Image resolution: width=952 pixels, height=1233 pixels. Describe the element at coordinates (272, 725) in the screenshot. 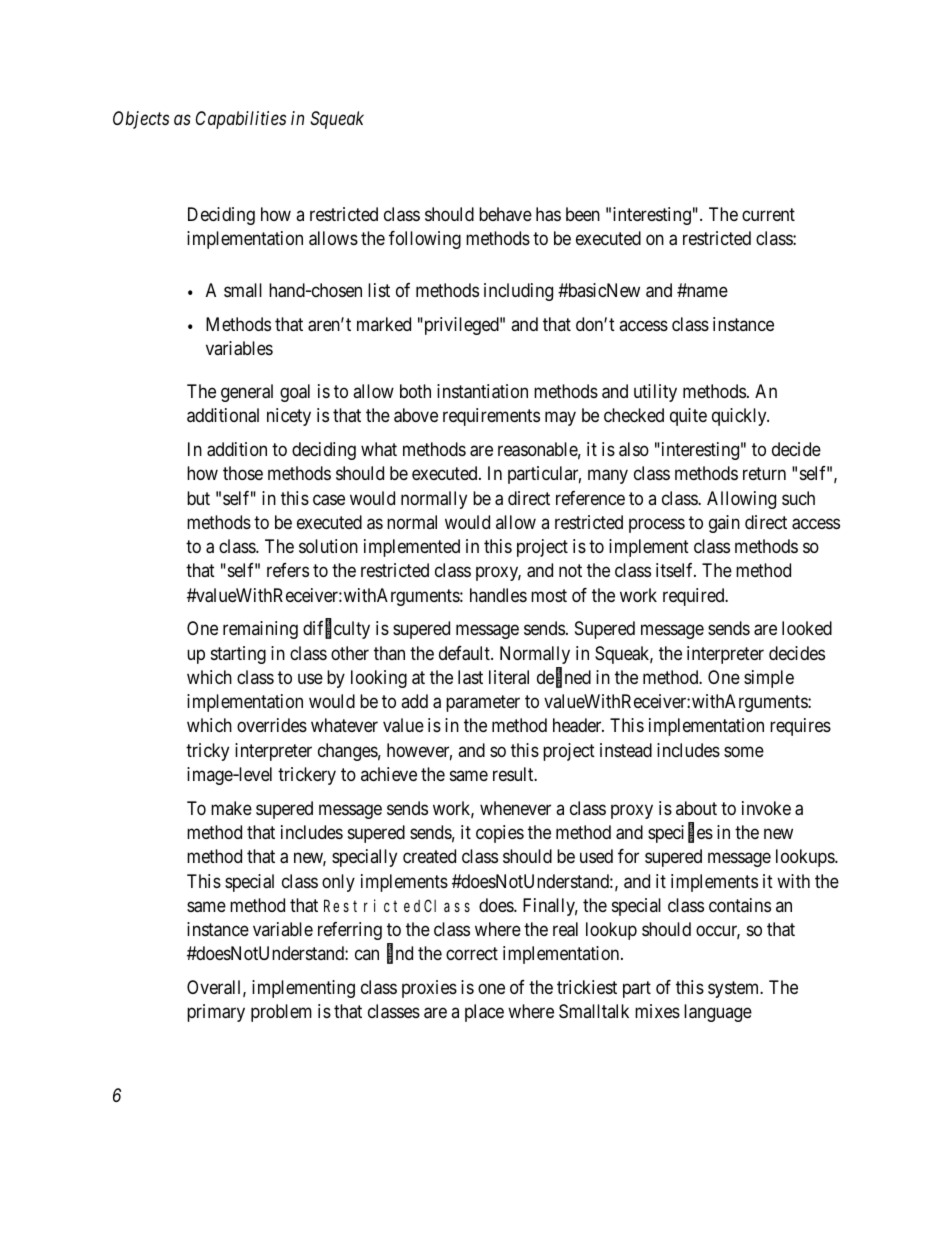

I see `overrides` at that location.
